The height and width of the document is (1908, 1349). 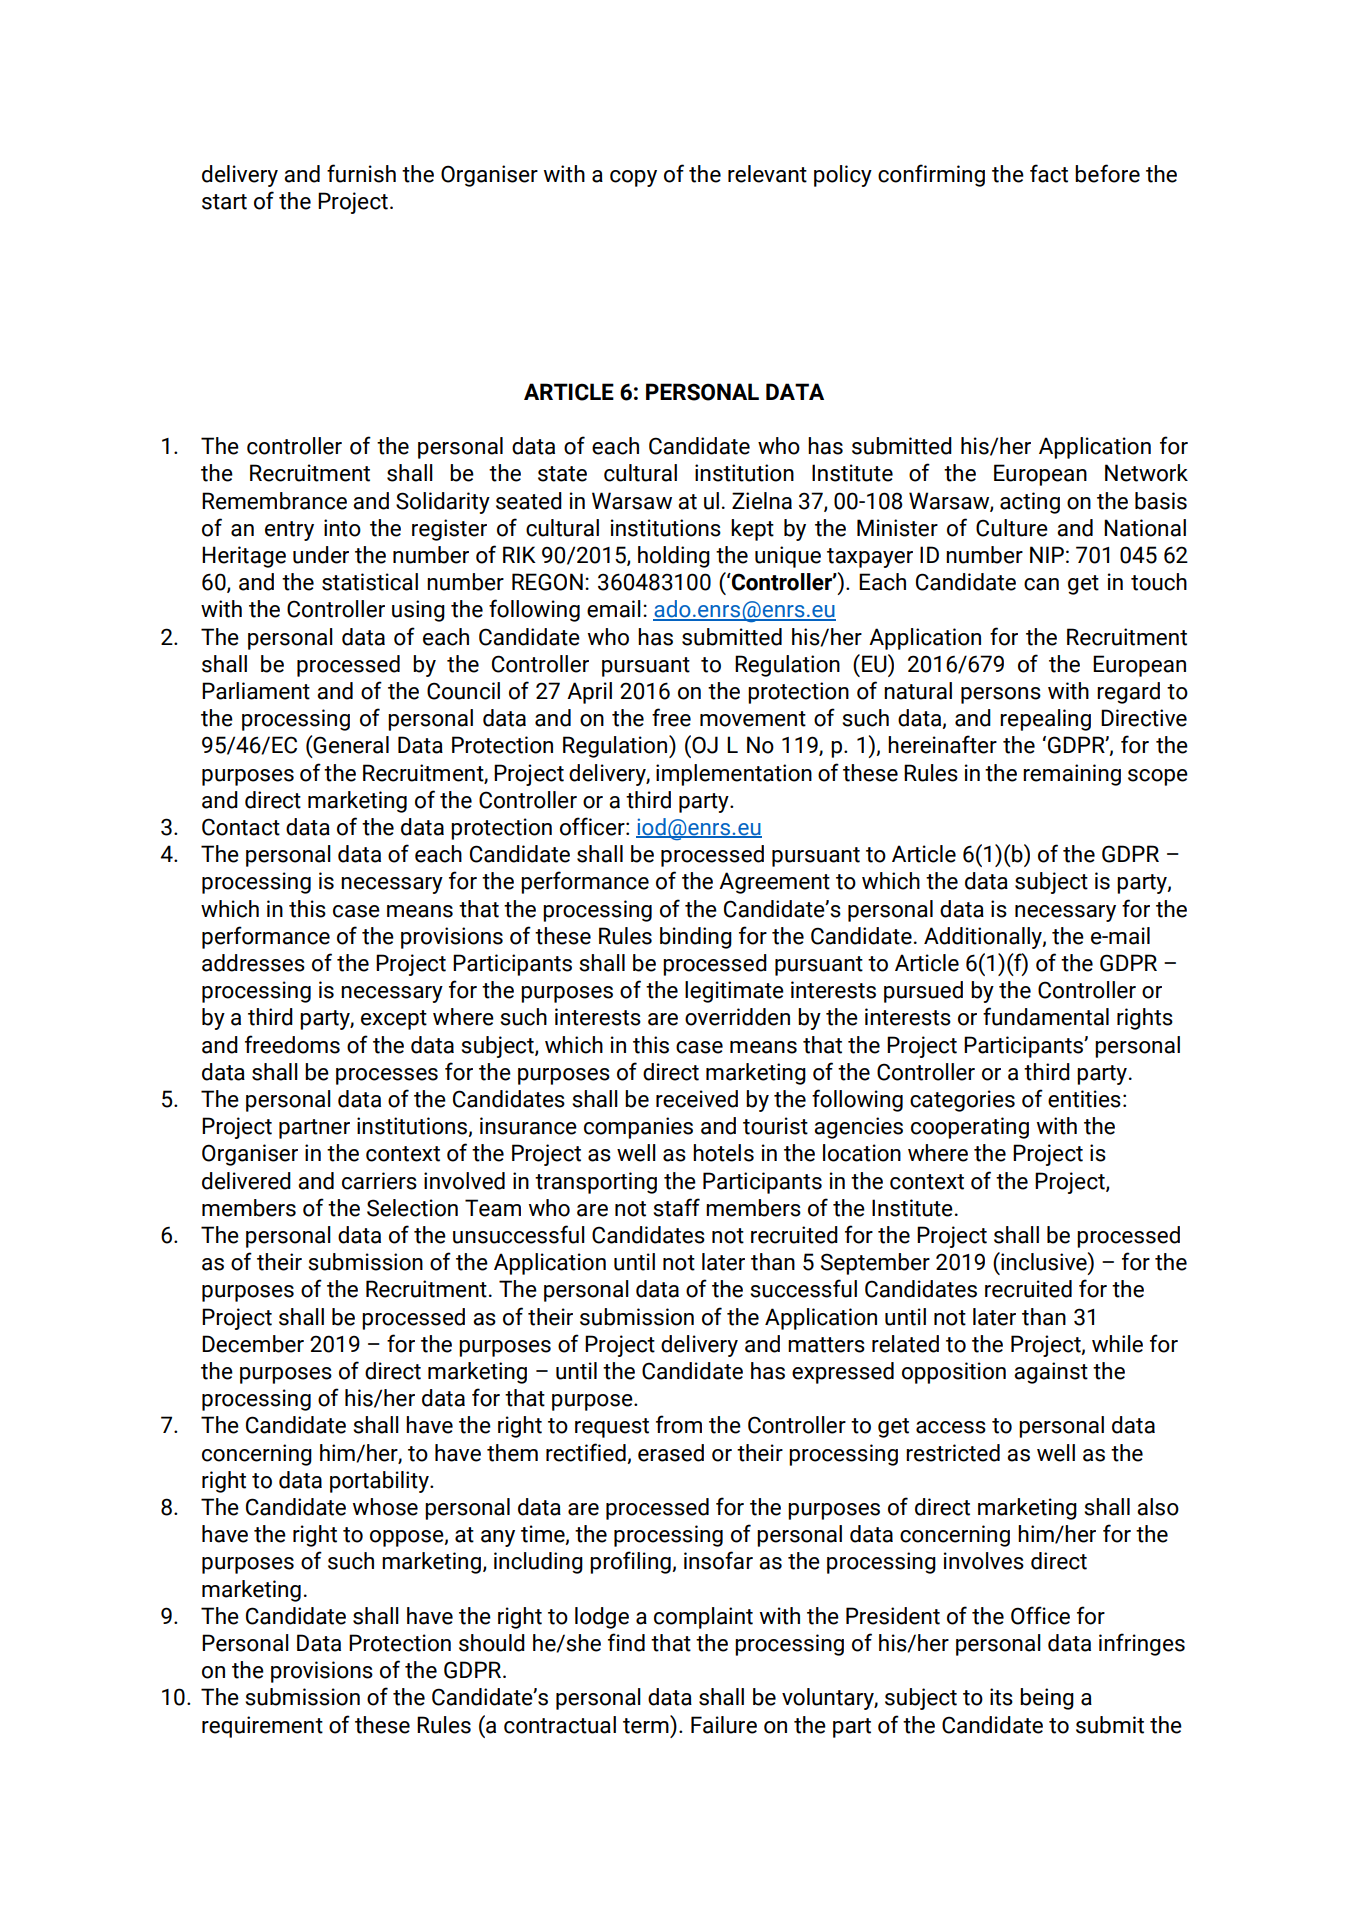 I want to click on staff, so click(x=676, y=1207).
